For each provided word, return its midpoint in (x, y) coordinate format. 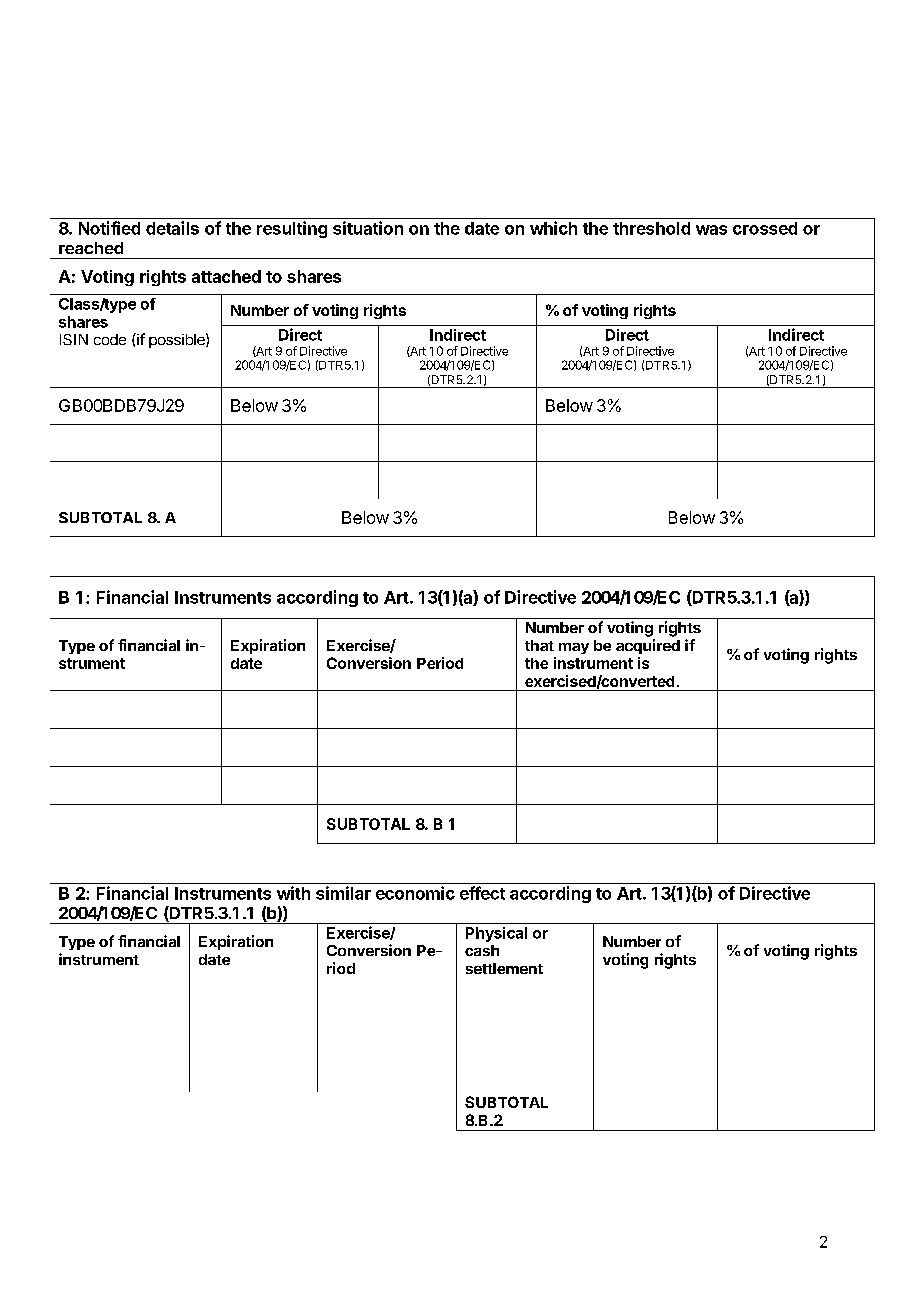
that (539, 645)
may (574, 648)
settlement (504, 968)
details (172, 228)
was (711, 230)
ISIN (74, 339)
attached (226, 276)
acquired (648, 646)
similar (343, 893)
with (293, 893)
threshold (651, 228)
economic (415, 893)
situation (368, 228)
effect (482, 893)
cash (482, 950)
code (110, 339)
